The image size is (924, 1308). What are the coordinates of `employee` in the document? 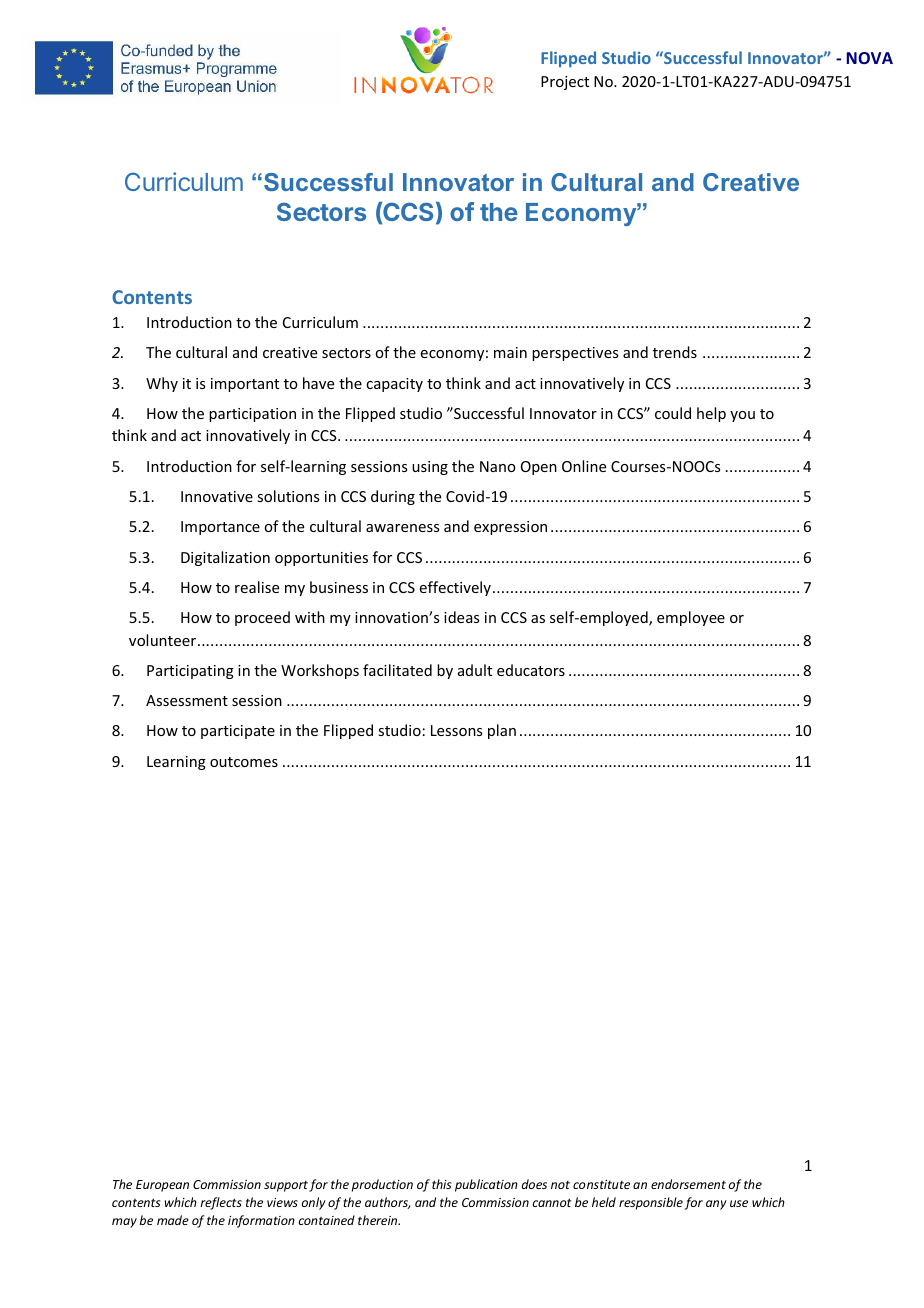 It's located at (691, 618).
